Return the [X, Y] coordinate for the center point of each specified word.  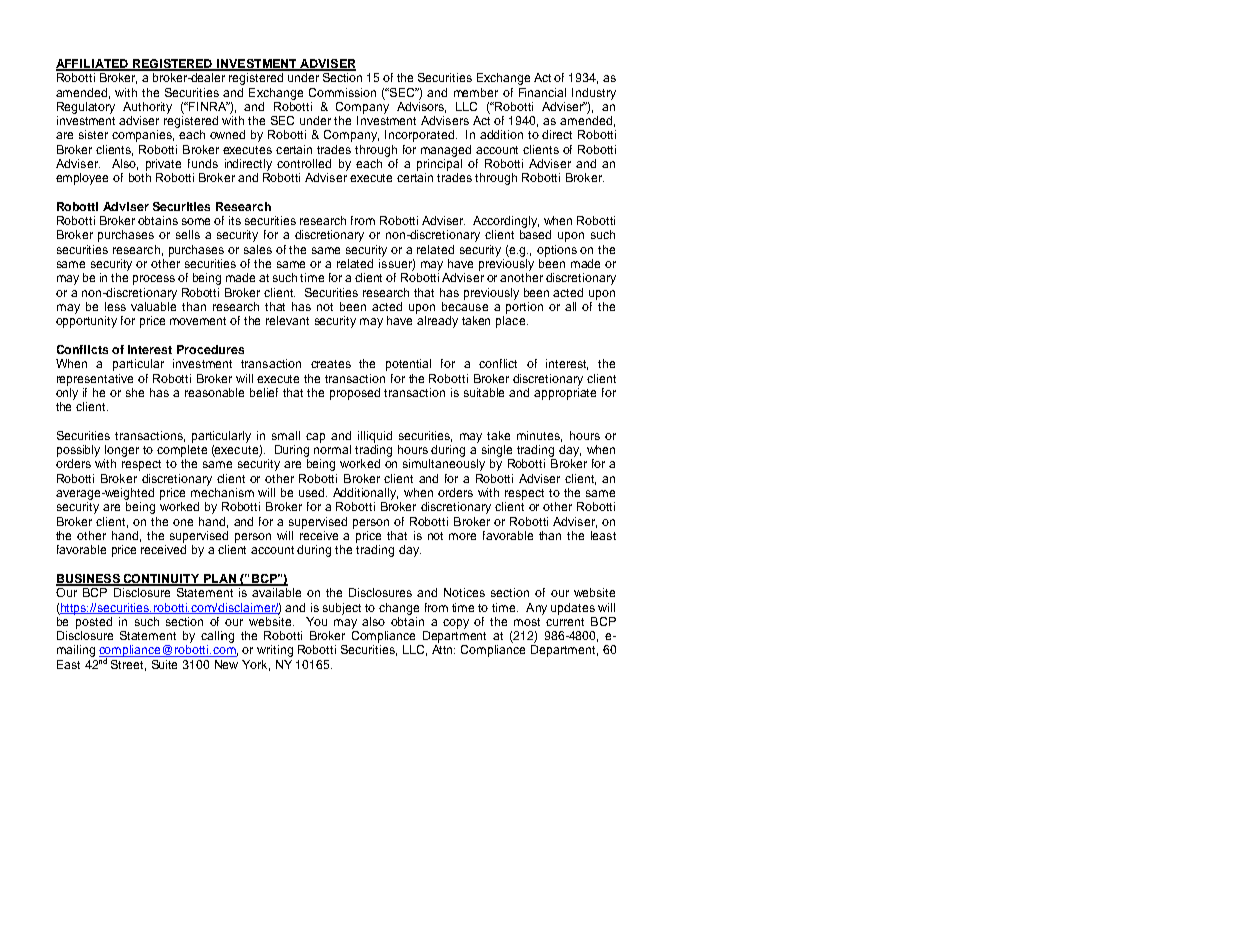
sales [258, 249]
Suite [164, 664]
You [316, 621]
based [535, 234]
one [183, 522]
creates [331, 364]
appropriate [565, 394]
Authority [147, 108]
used [313, 492]
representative [95, 380]
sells [188, 234]
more [462, 536]
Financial [542, 92]
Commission [342, 92]
